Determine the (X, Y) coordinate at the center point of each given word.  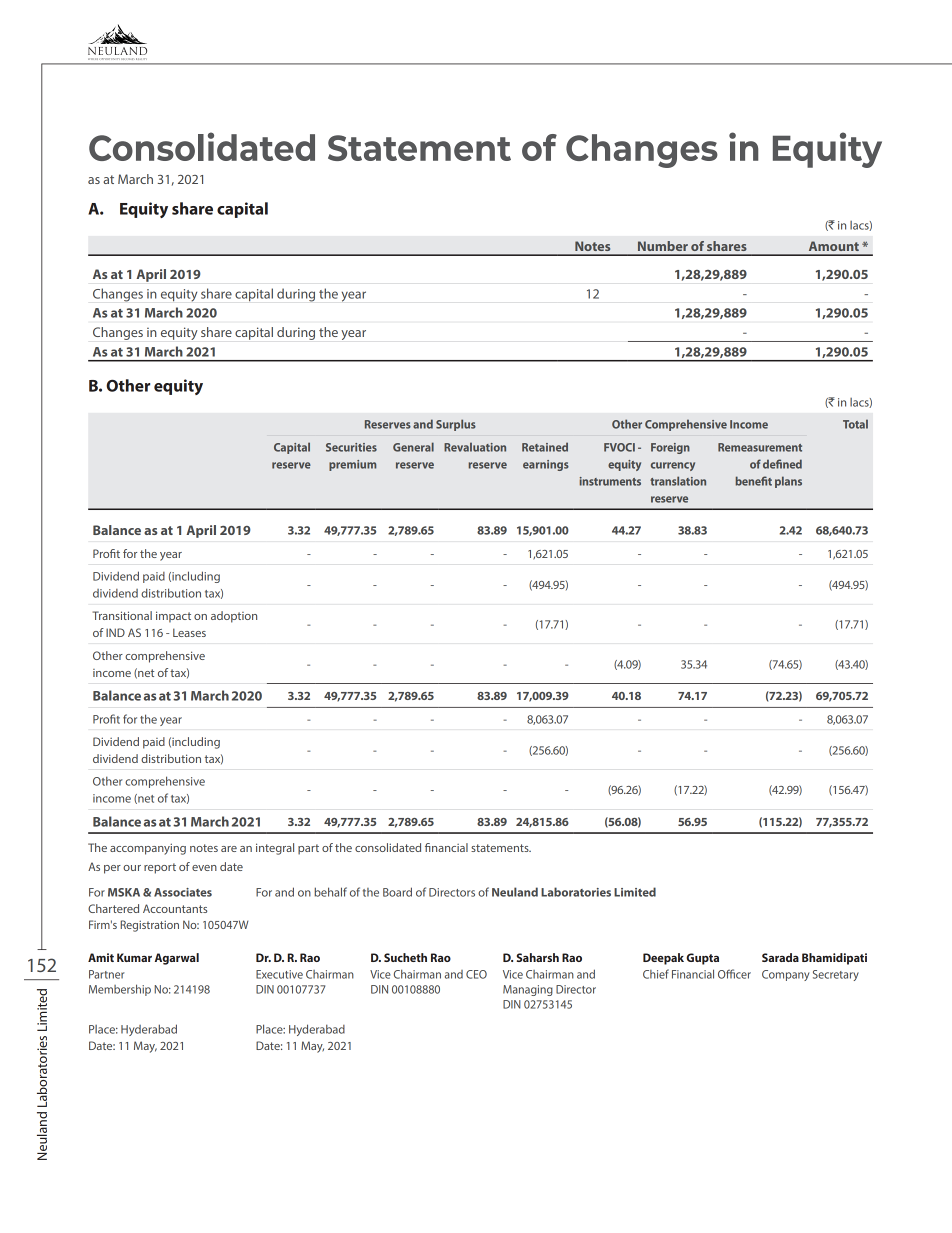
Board (397, 892)
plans (788, 482)
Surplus (456, 425)
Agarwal (177, 959)
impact (173, 617)
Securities (351, 447)
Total (855, 424)
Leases (189, 632)
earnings (546, 465)
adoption (234, 617)
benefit (754, 481)
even (204, 868)
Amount (834, 246)
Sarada (780, 957)
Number (663, 246)
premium (352, 465)
